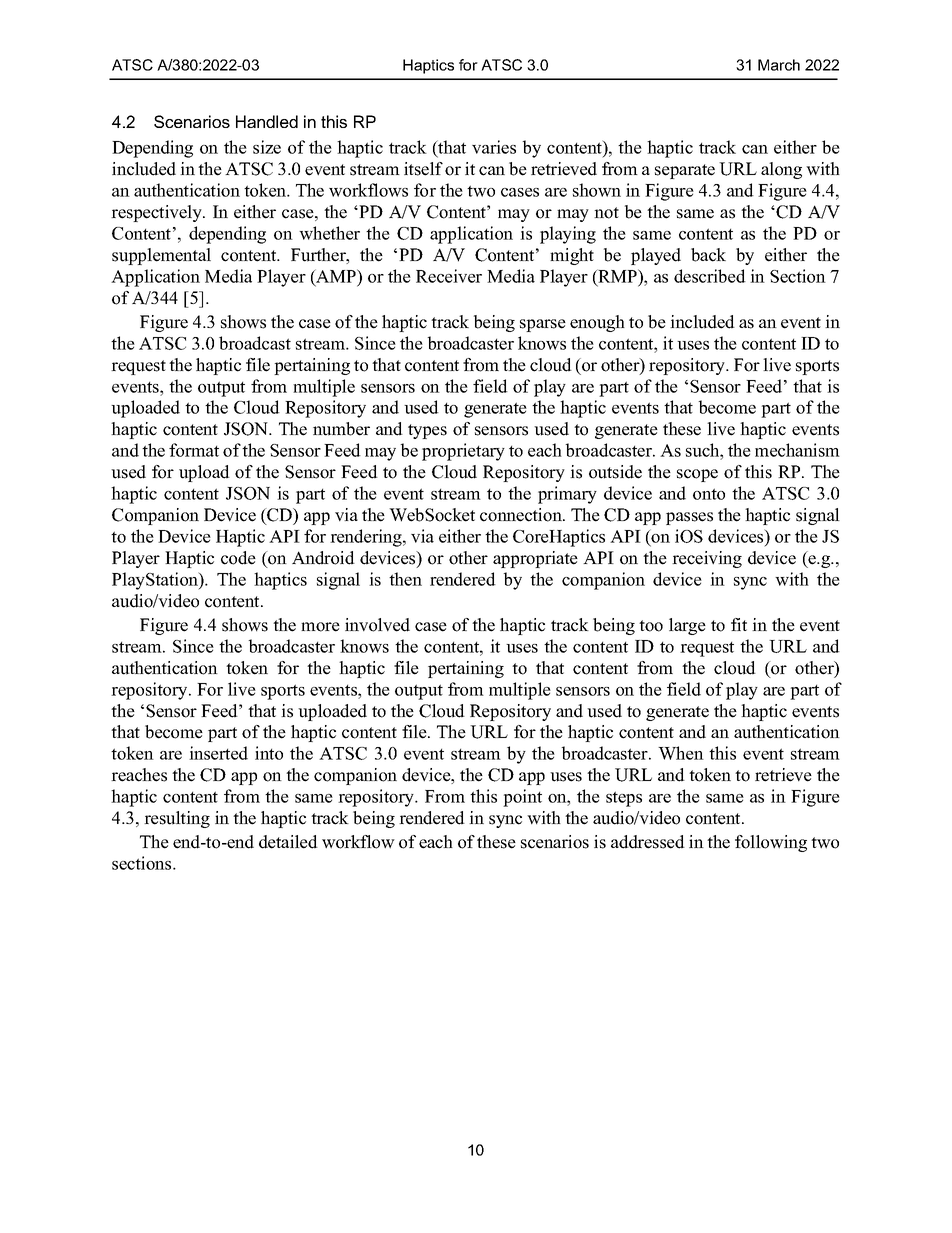 This screenshot has height=1233, width=952. What do you see at coordinates (771, 843) in the screenshot?
I see `following` at bounding box center [771, 843].
